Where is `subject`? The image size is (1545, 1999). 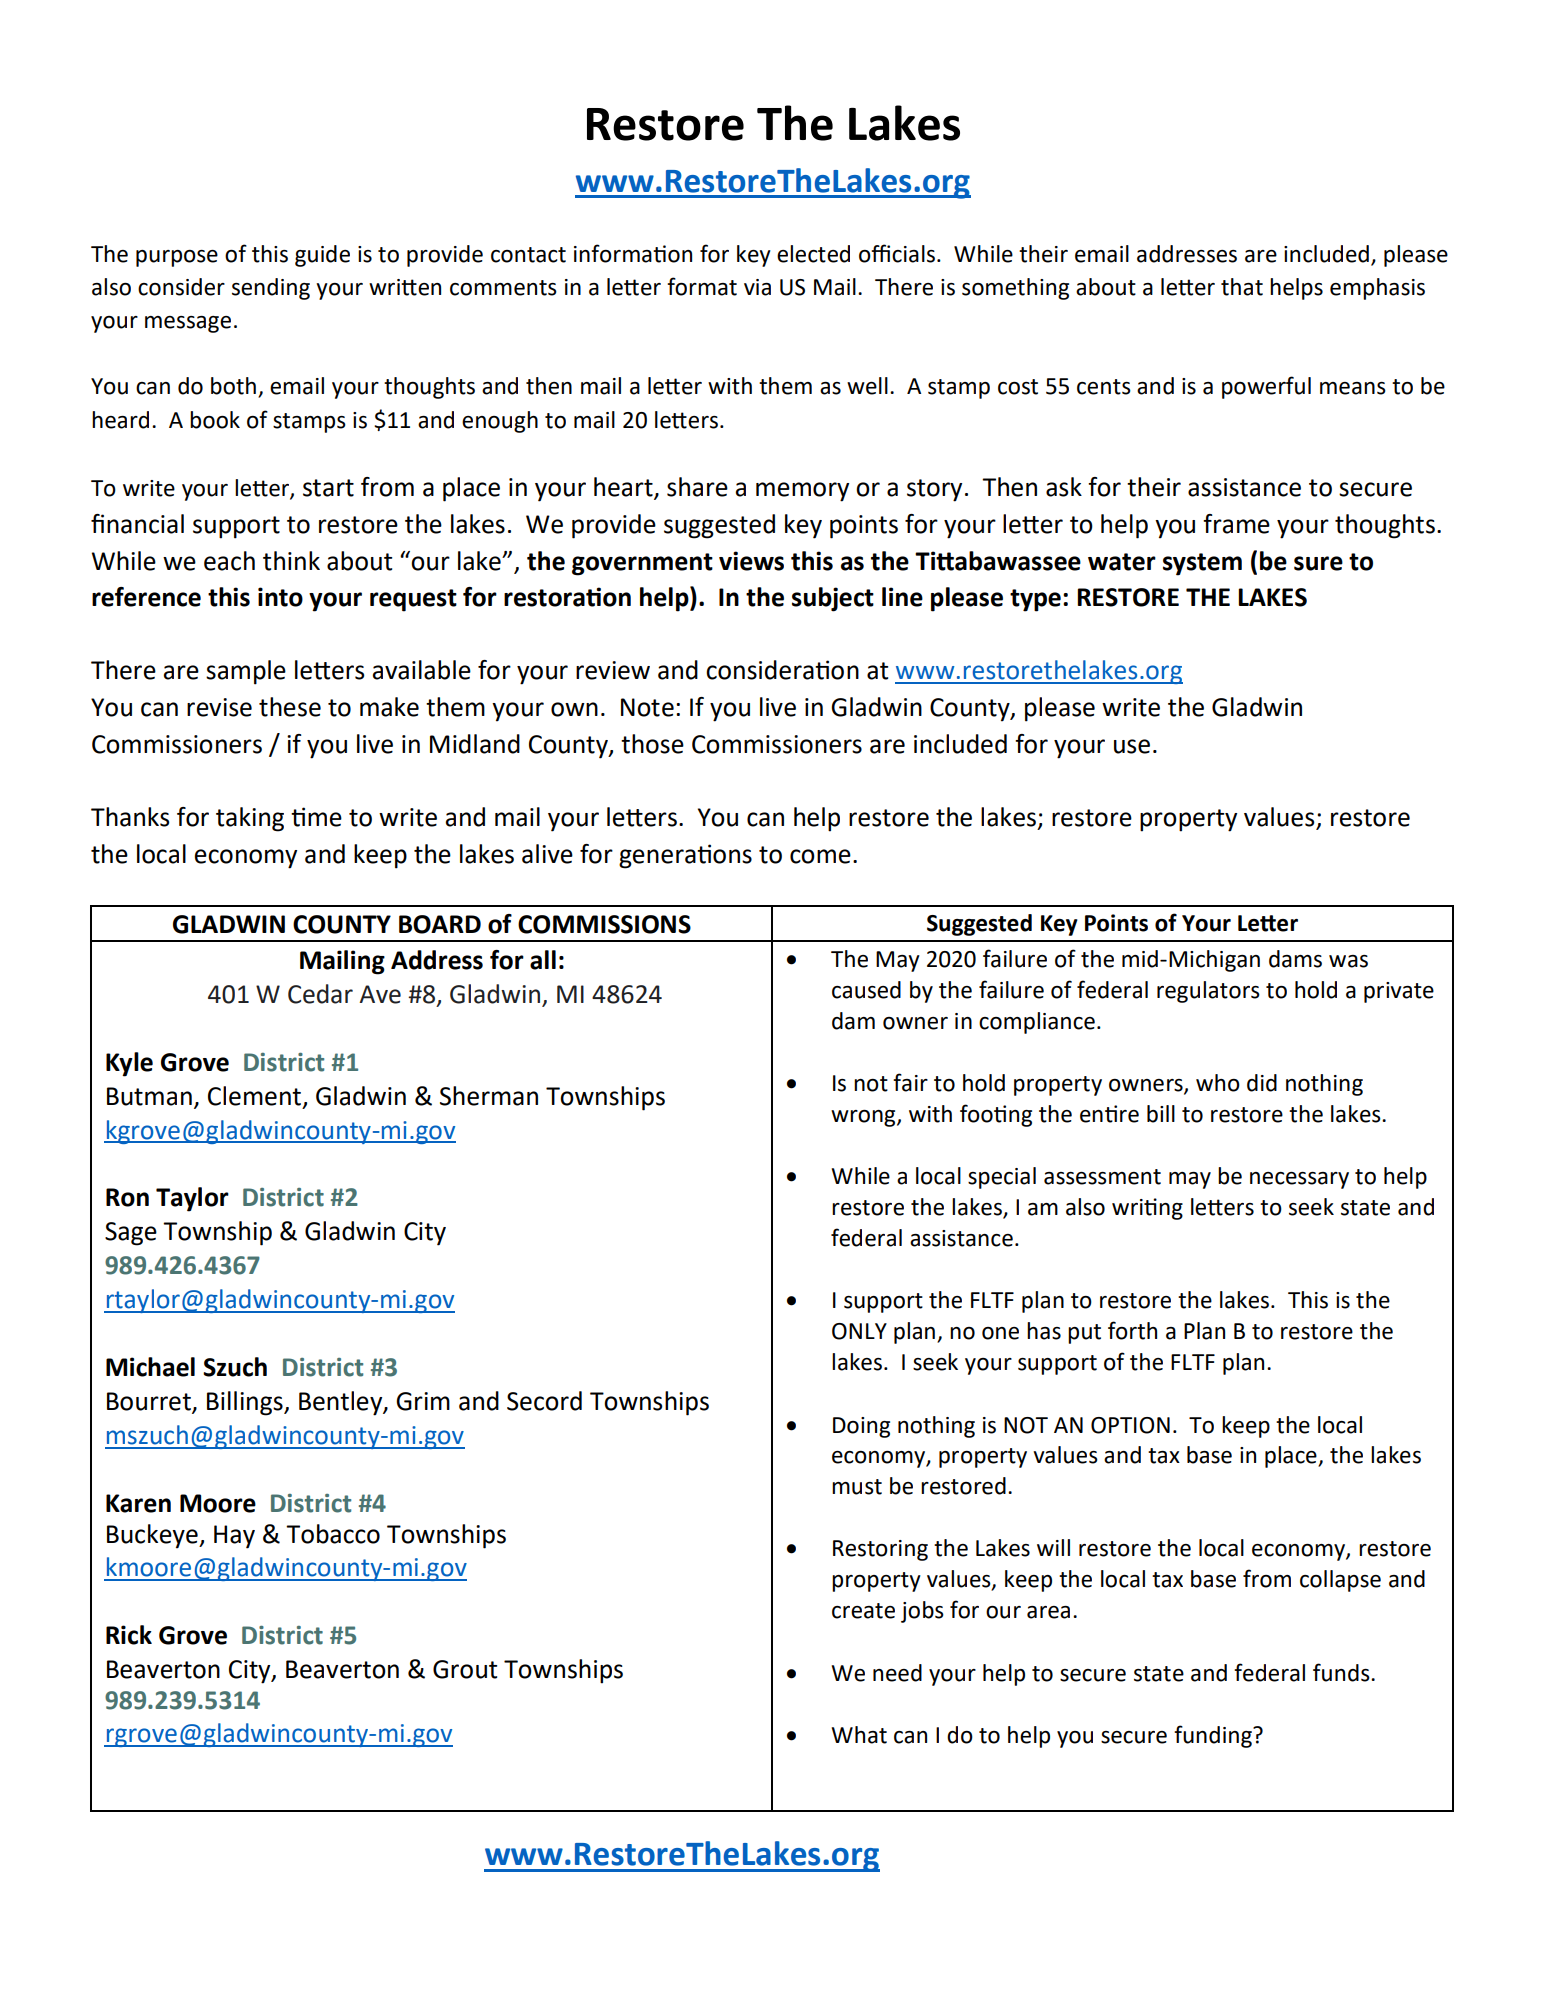
subject is located at coordinates (833, 599).
